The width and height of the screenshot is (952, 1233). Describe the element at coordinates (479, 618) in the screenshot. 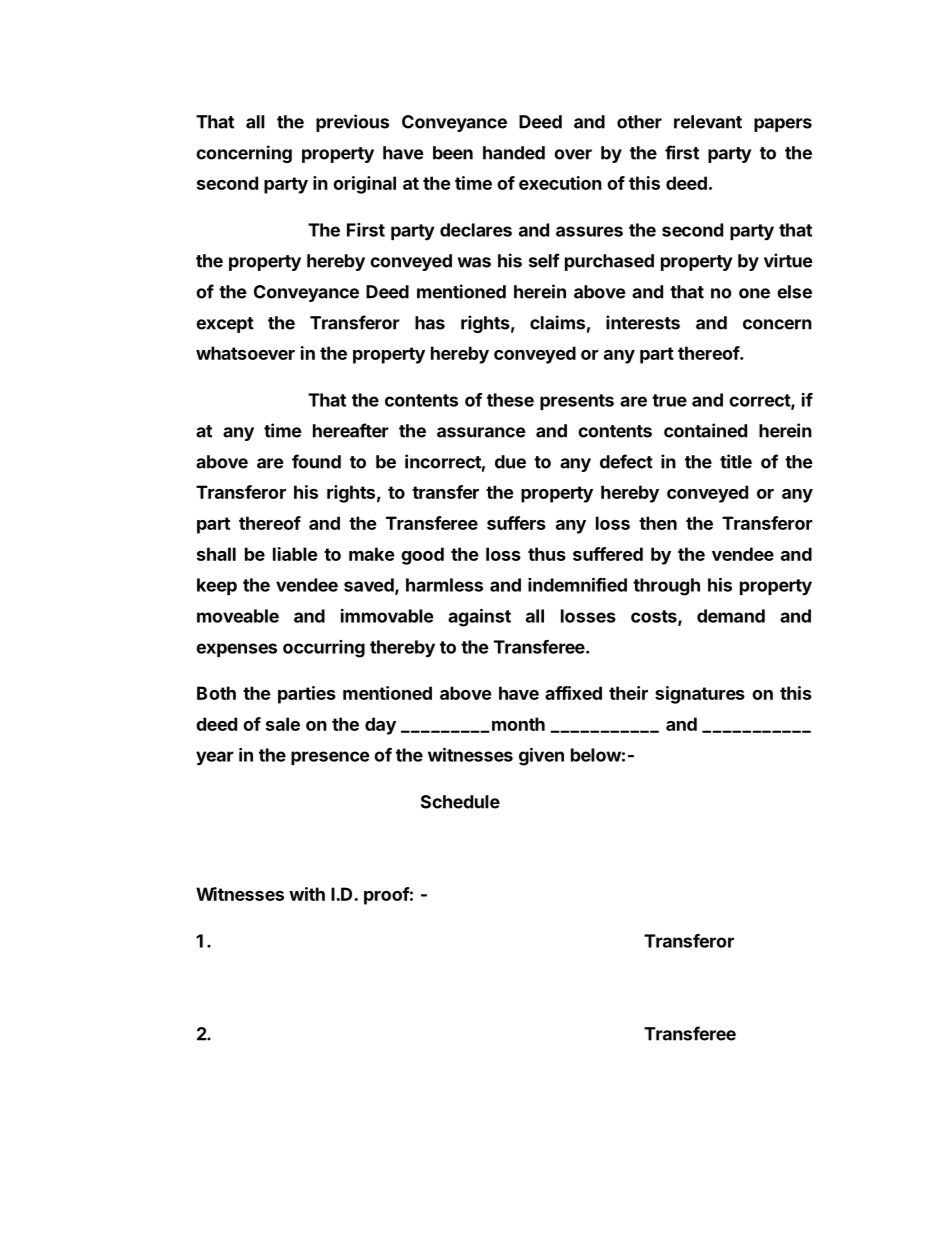

I see `against` at that location.
